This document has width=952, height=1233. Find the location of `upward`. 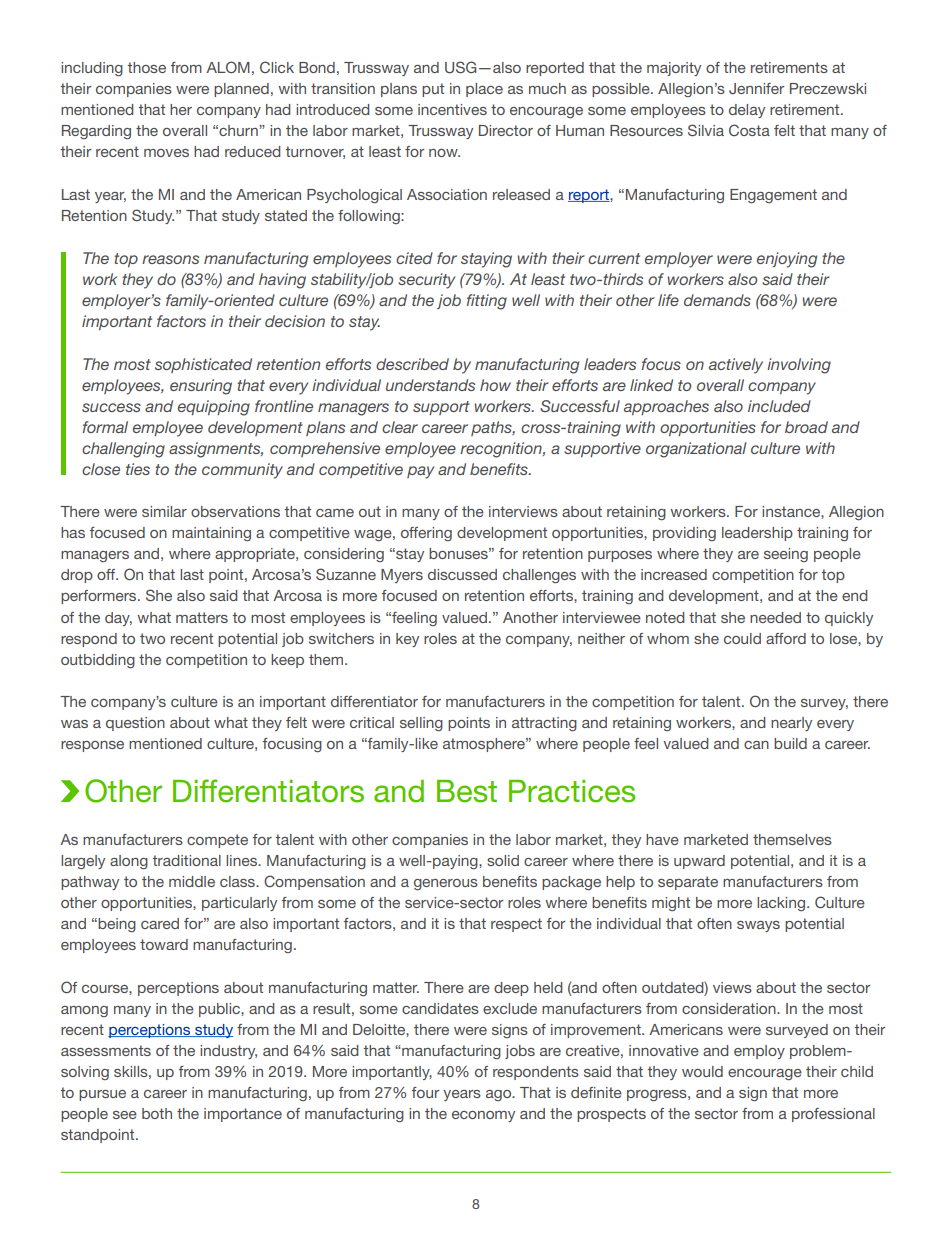

upward is located at coordinates (699, 862).
